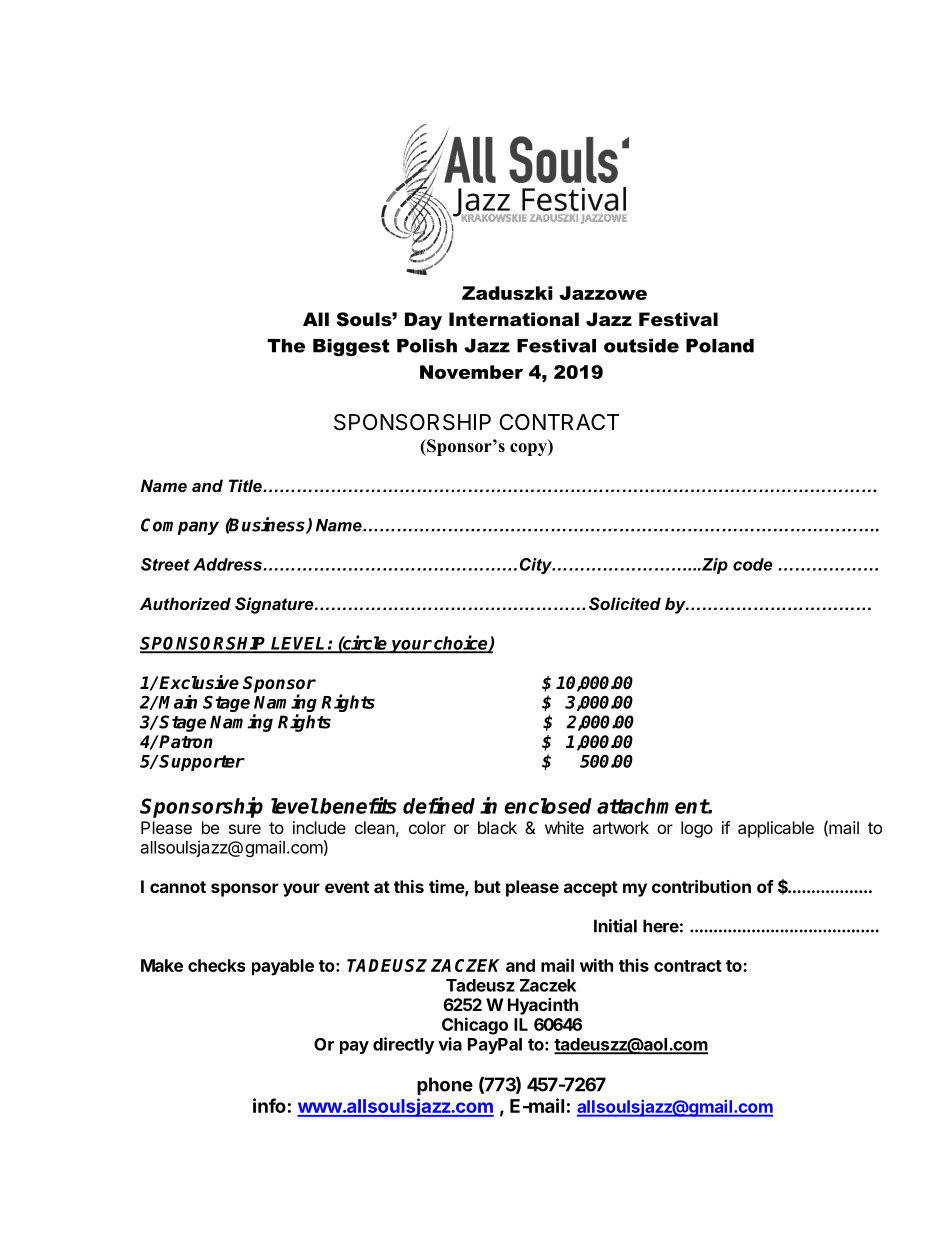  I want to click on Polish, so click(427, 346).
